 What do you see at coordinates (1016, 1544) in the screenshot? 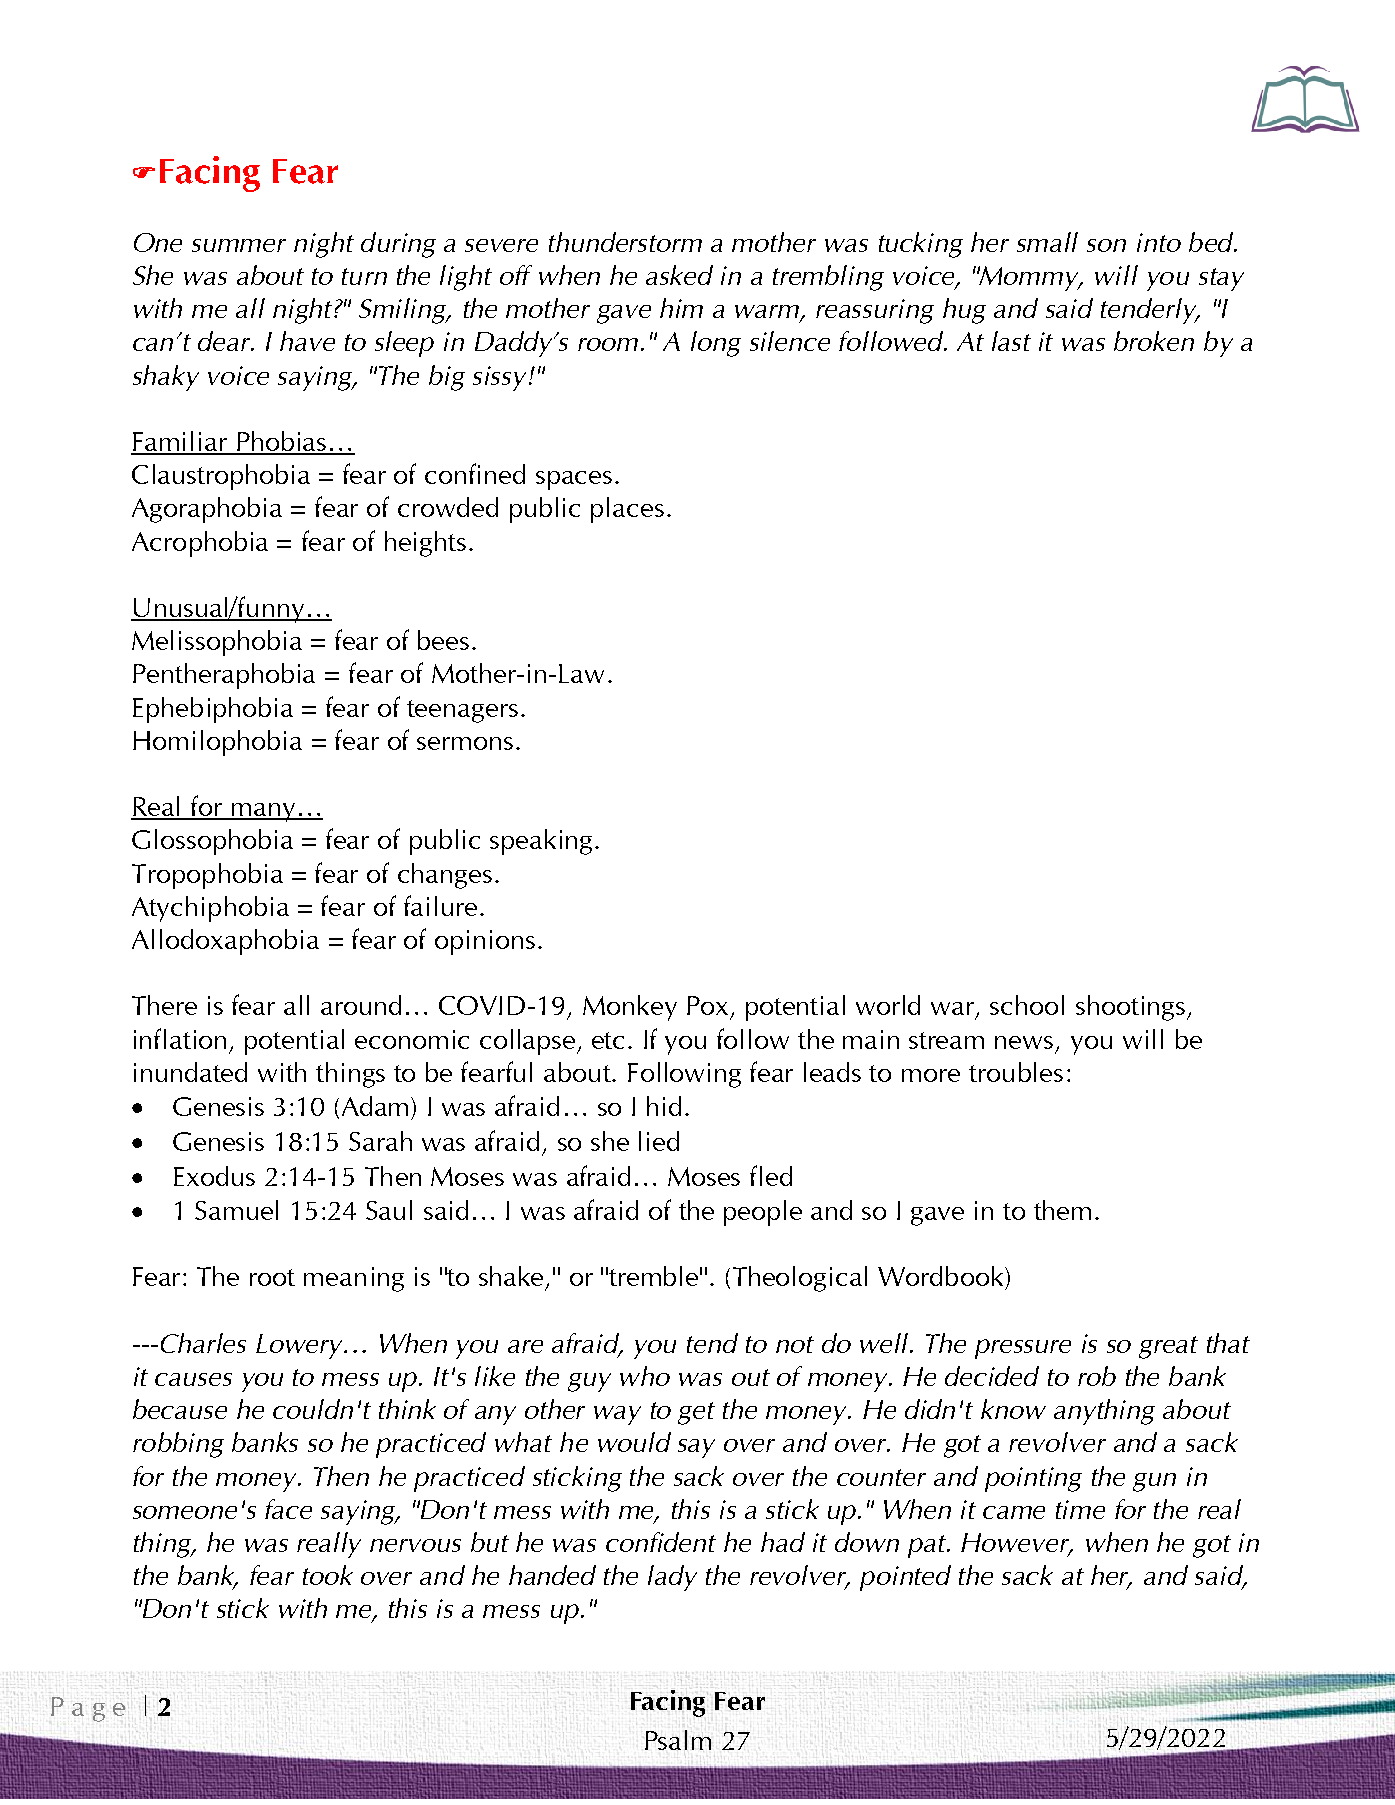
I see `However` at bounding box center [1016, 1544].
